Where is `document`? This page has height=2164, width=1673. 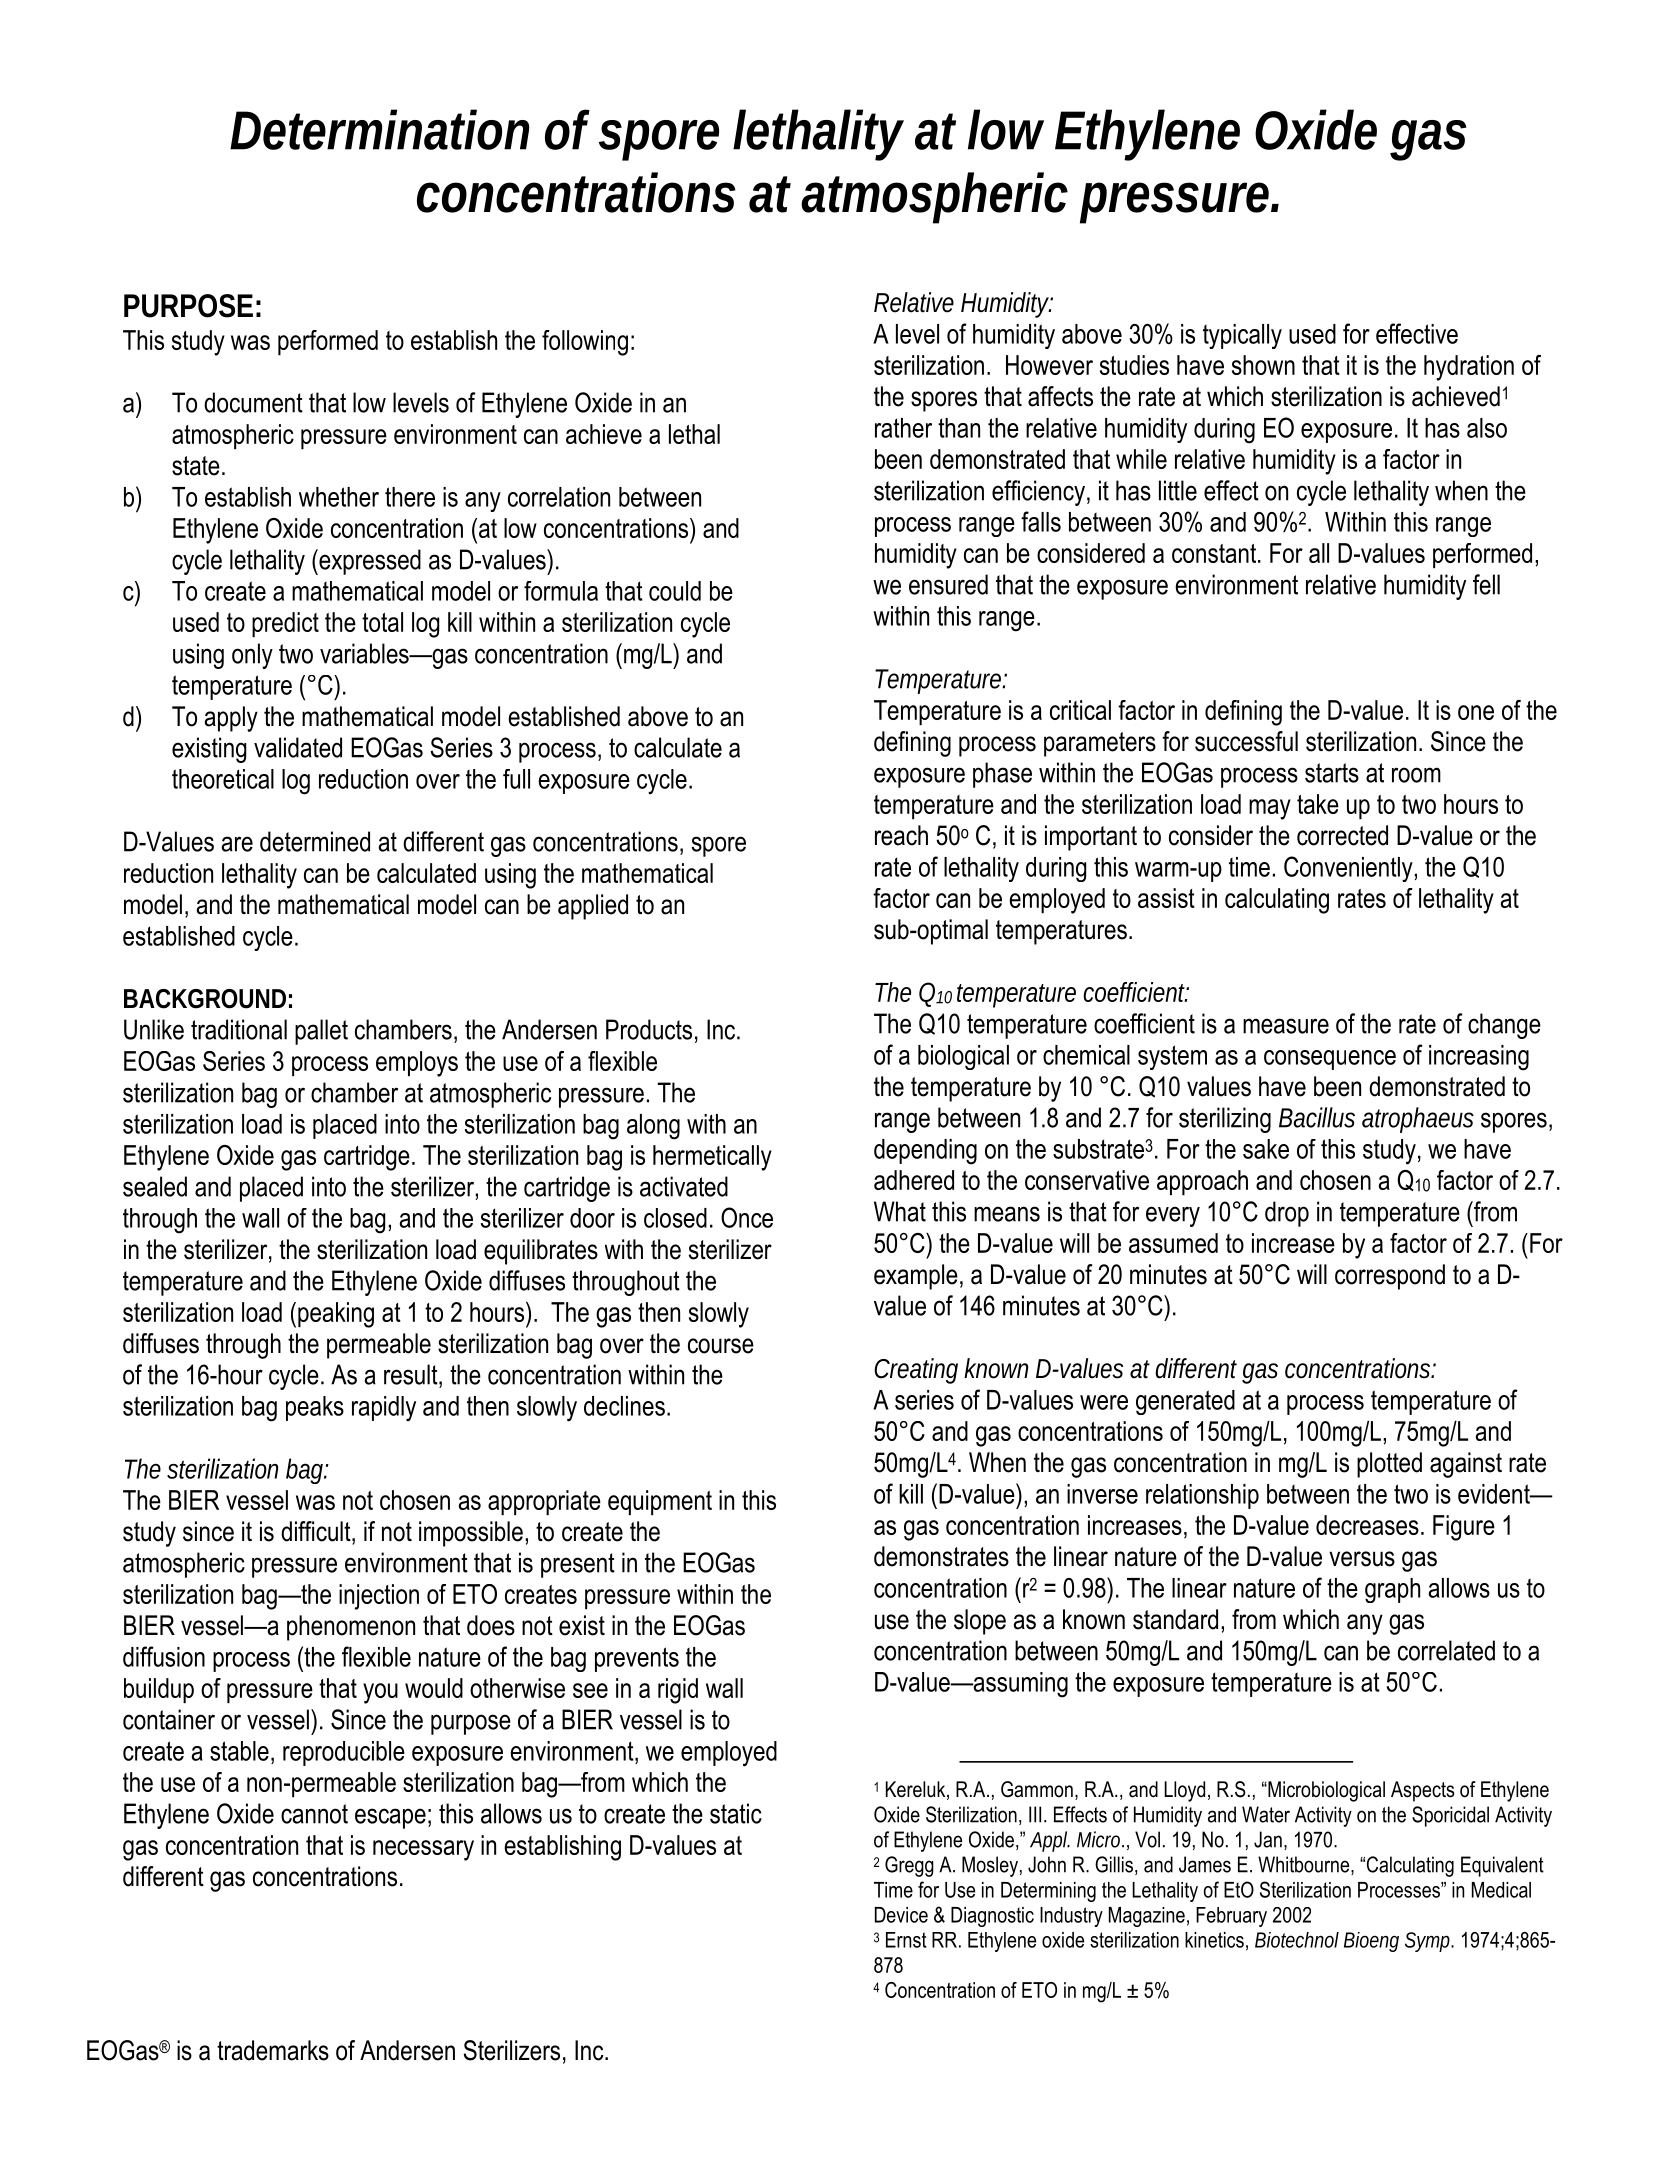
document is located at coordinates (253, 402).
